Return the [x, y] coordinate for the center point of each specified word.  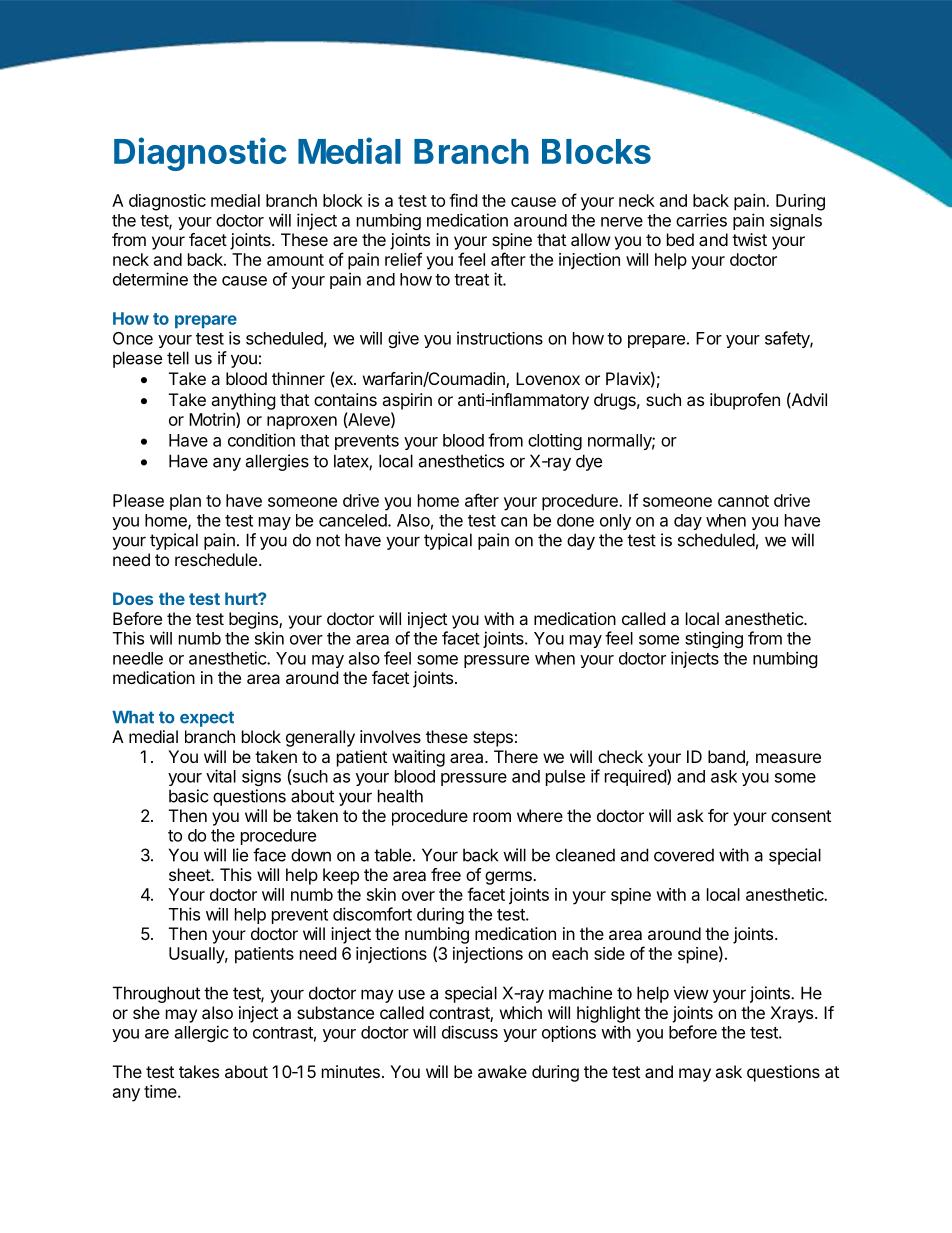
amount [295, 260]
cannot [743, 501]
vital [221, 776]
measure [788, 758]
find [463, 200]
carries [701, 220]
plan [185, 502]
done [575, 520]
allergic [202, 1033]
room [492, 817]
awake [502, 1071]
